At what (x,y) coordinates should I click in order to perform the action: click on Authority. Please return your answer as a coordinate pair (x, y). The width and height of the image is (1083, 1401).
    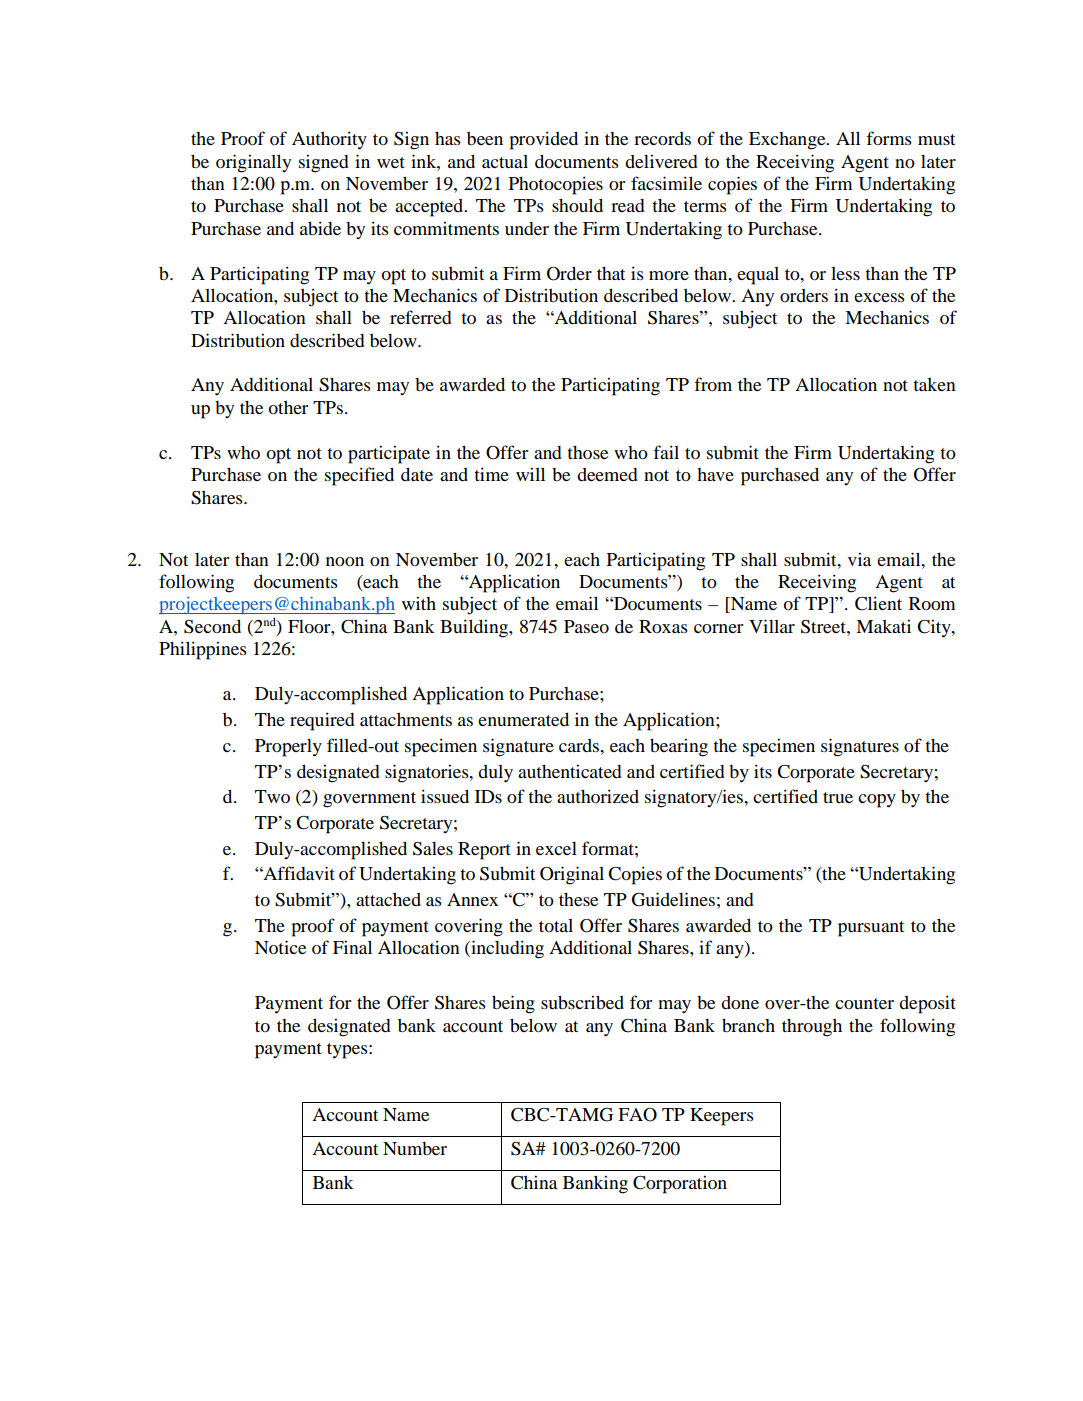
    Looking at the image, I should click on (329, 140).
